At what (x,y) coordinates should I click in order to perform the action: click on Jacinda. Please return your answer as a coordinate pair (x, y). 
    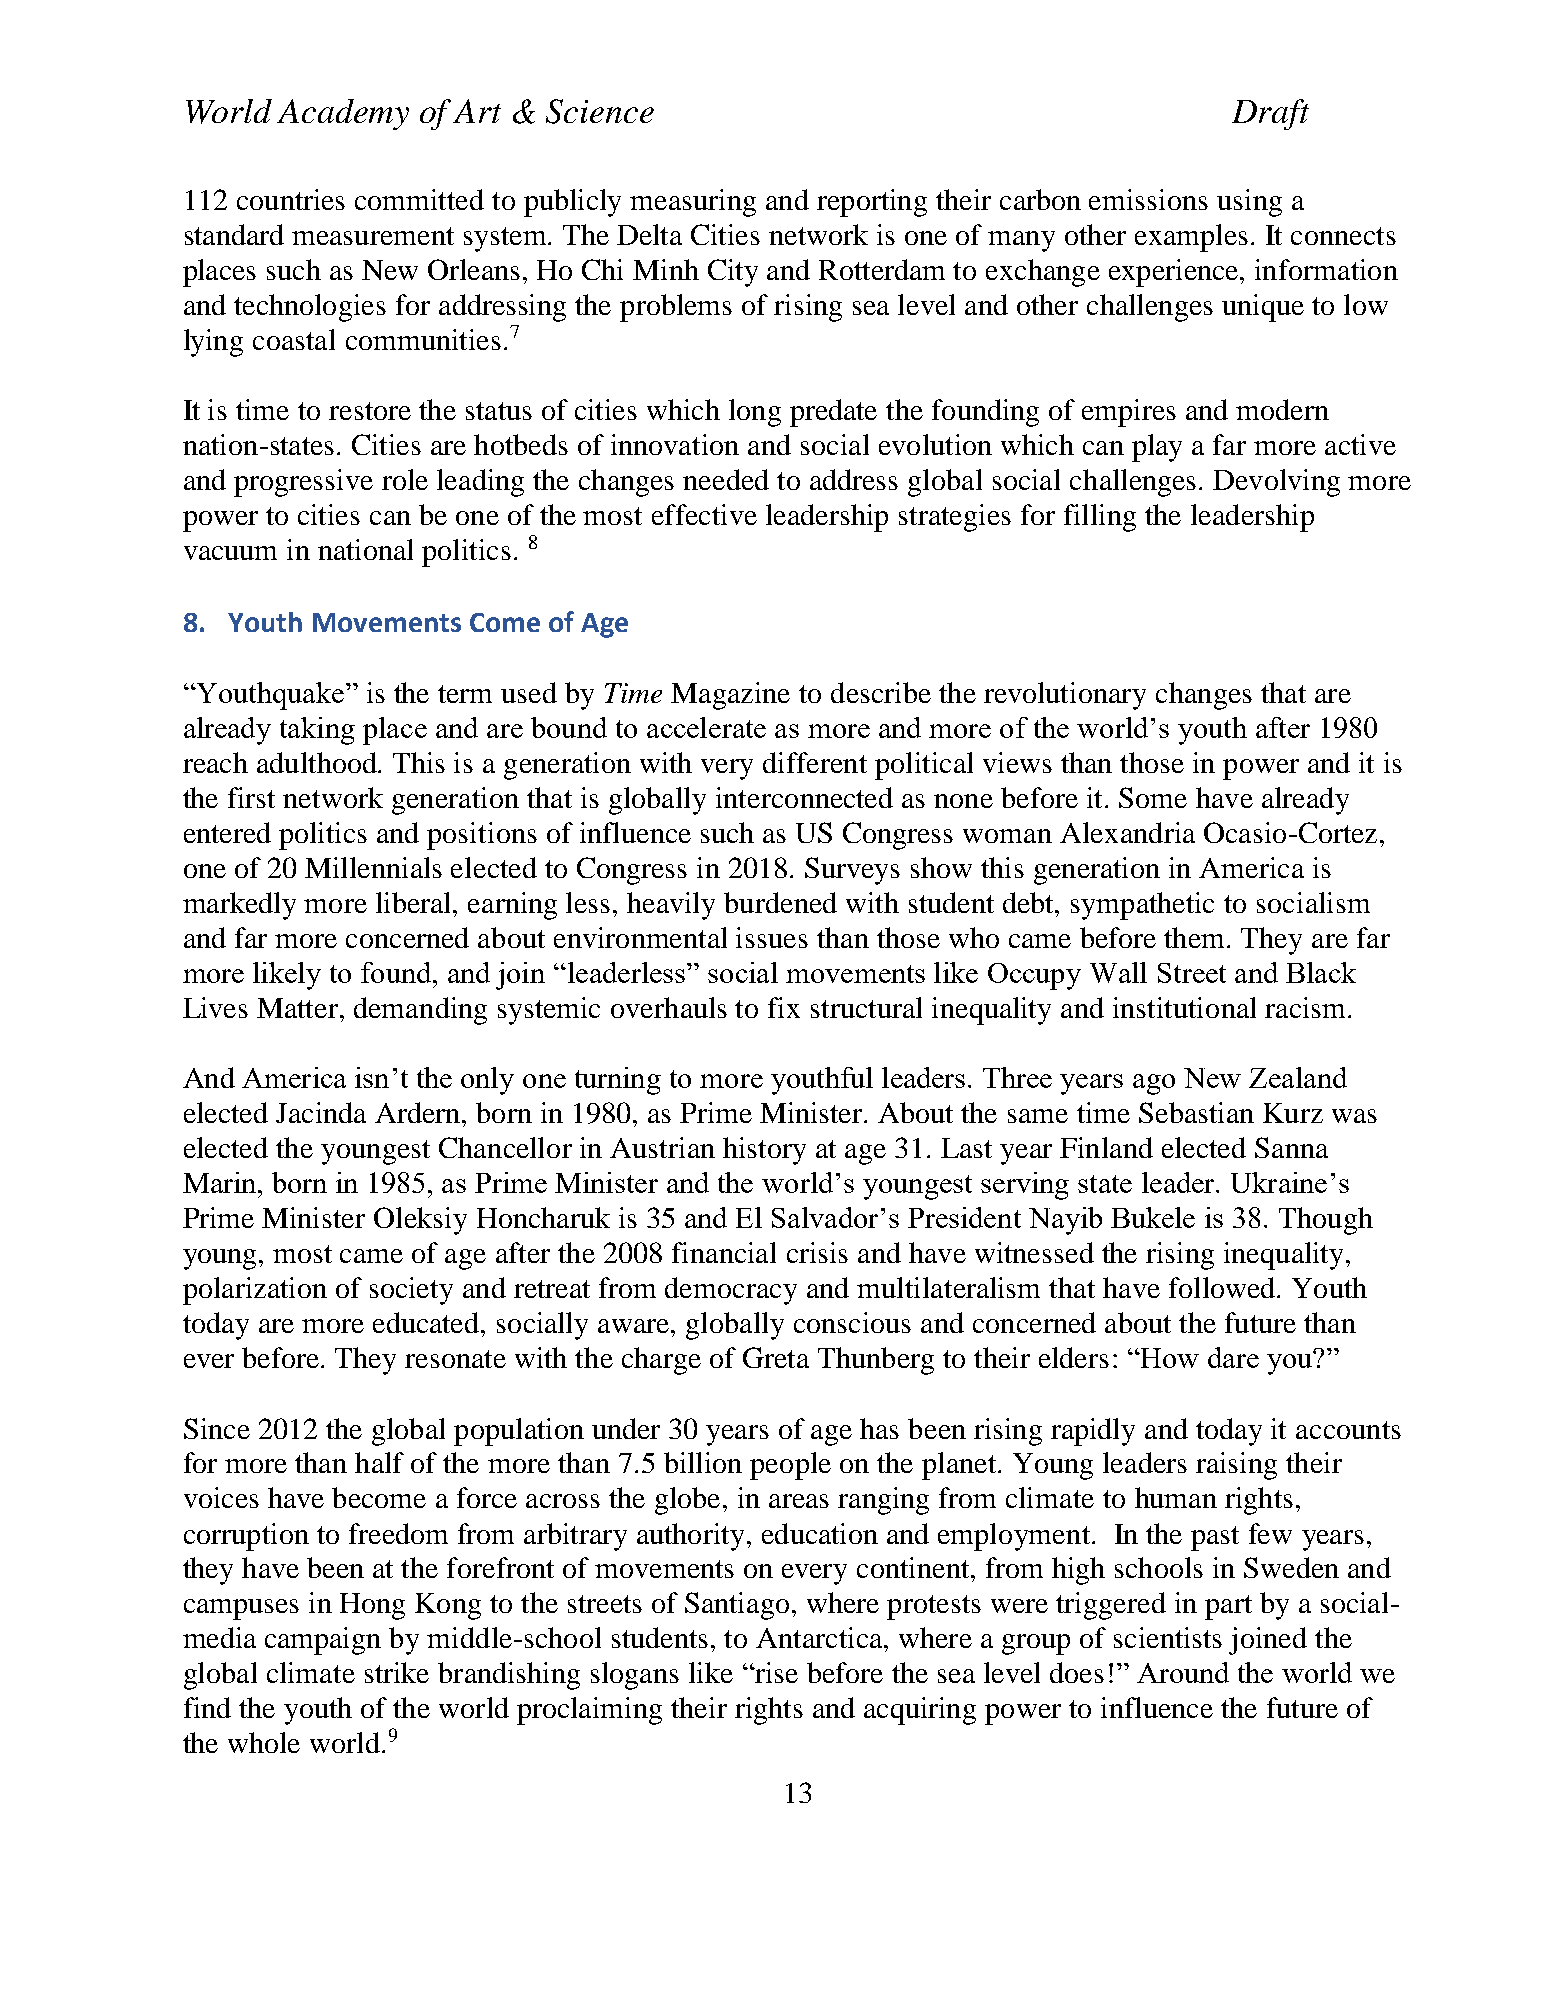
    Looking at the image, I should click on (321, 1112).
